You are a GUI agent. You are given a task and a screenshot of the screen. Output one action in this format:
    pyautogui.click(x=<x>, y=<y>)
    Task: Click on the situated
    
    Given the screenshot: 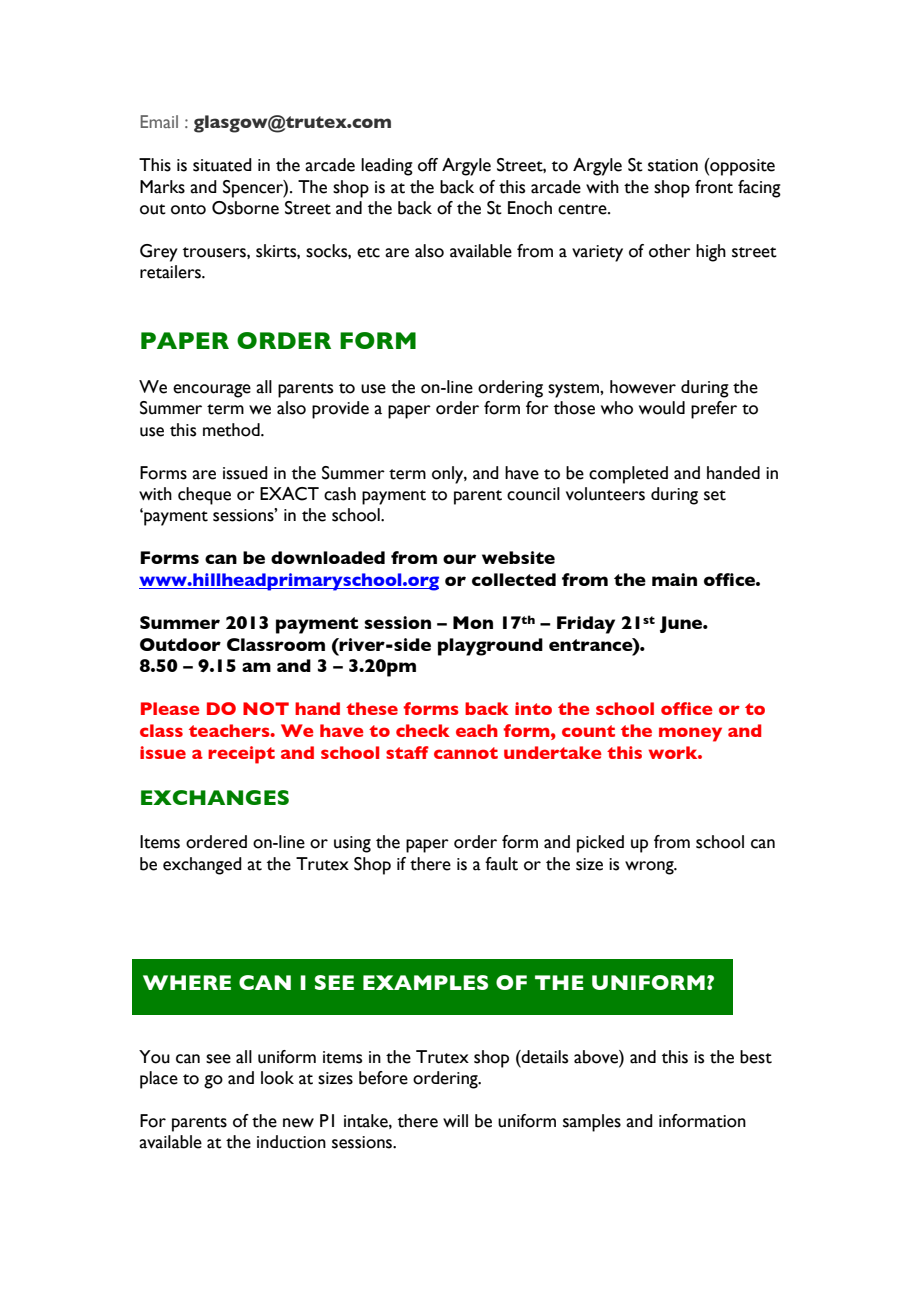 What is the action you would take?
    pyautogui.click(x=222, y=165)
